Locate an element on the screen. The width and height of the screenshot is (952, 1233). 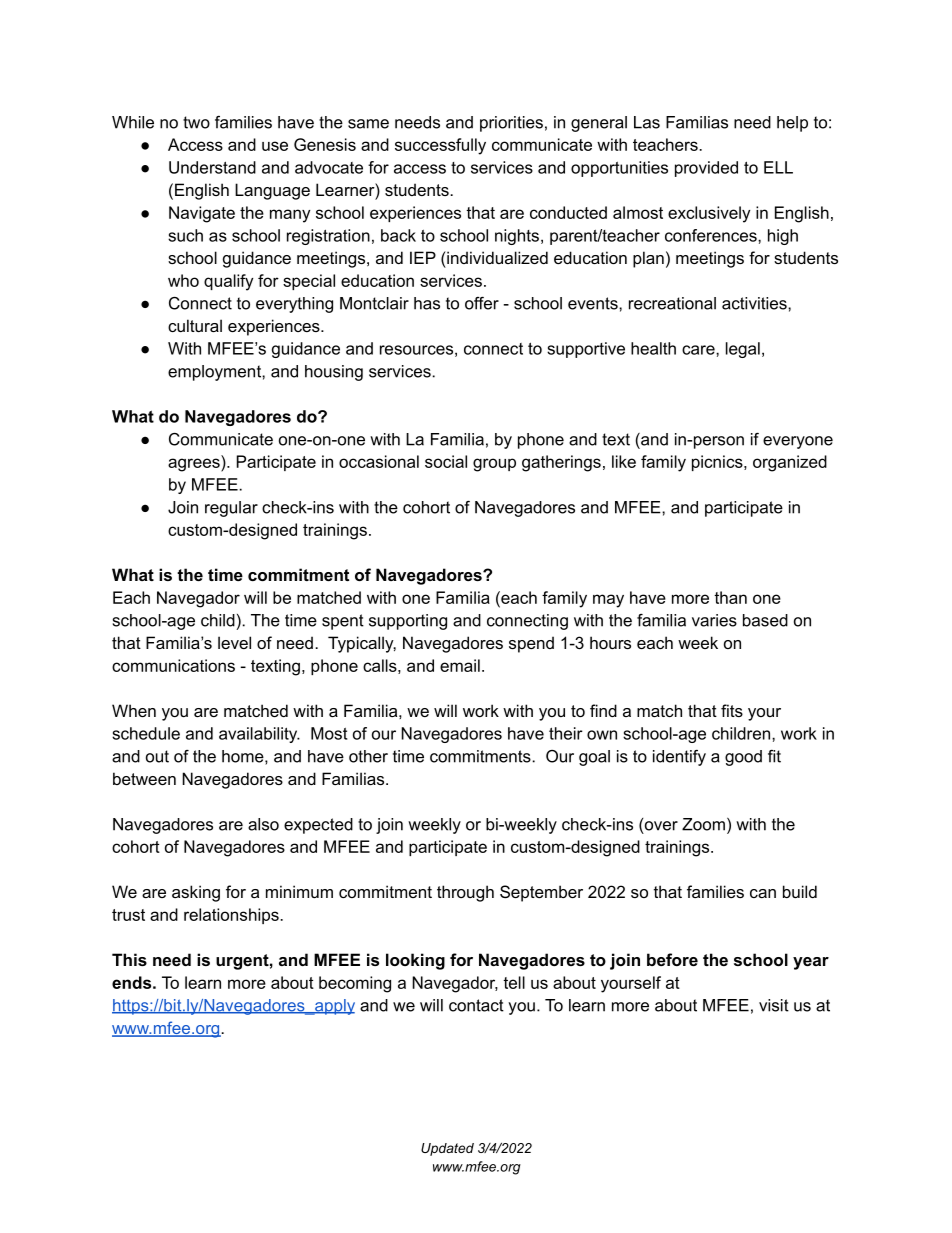
This is located at coordinates (129, 959).
